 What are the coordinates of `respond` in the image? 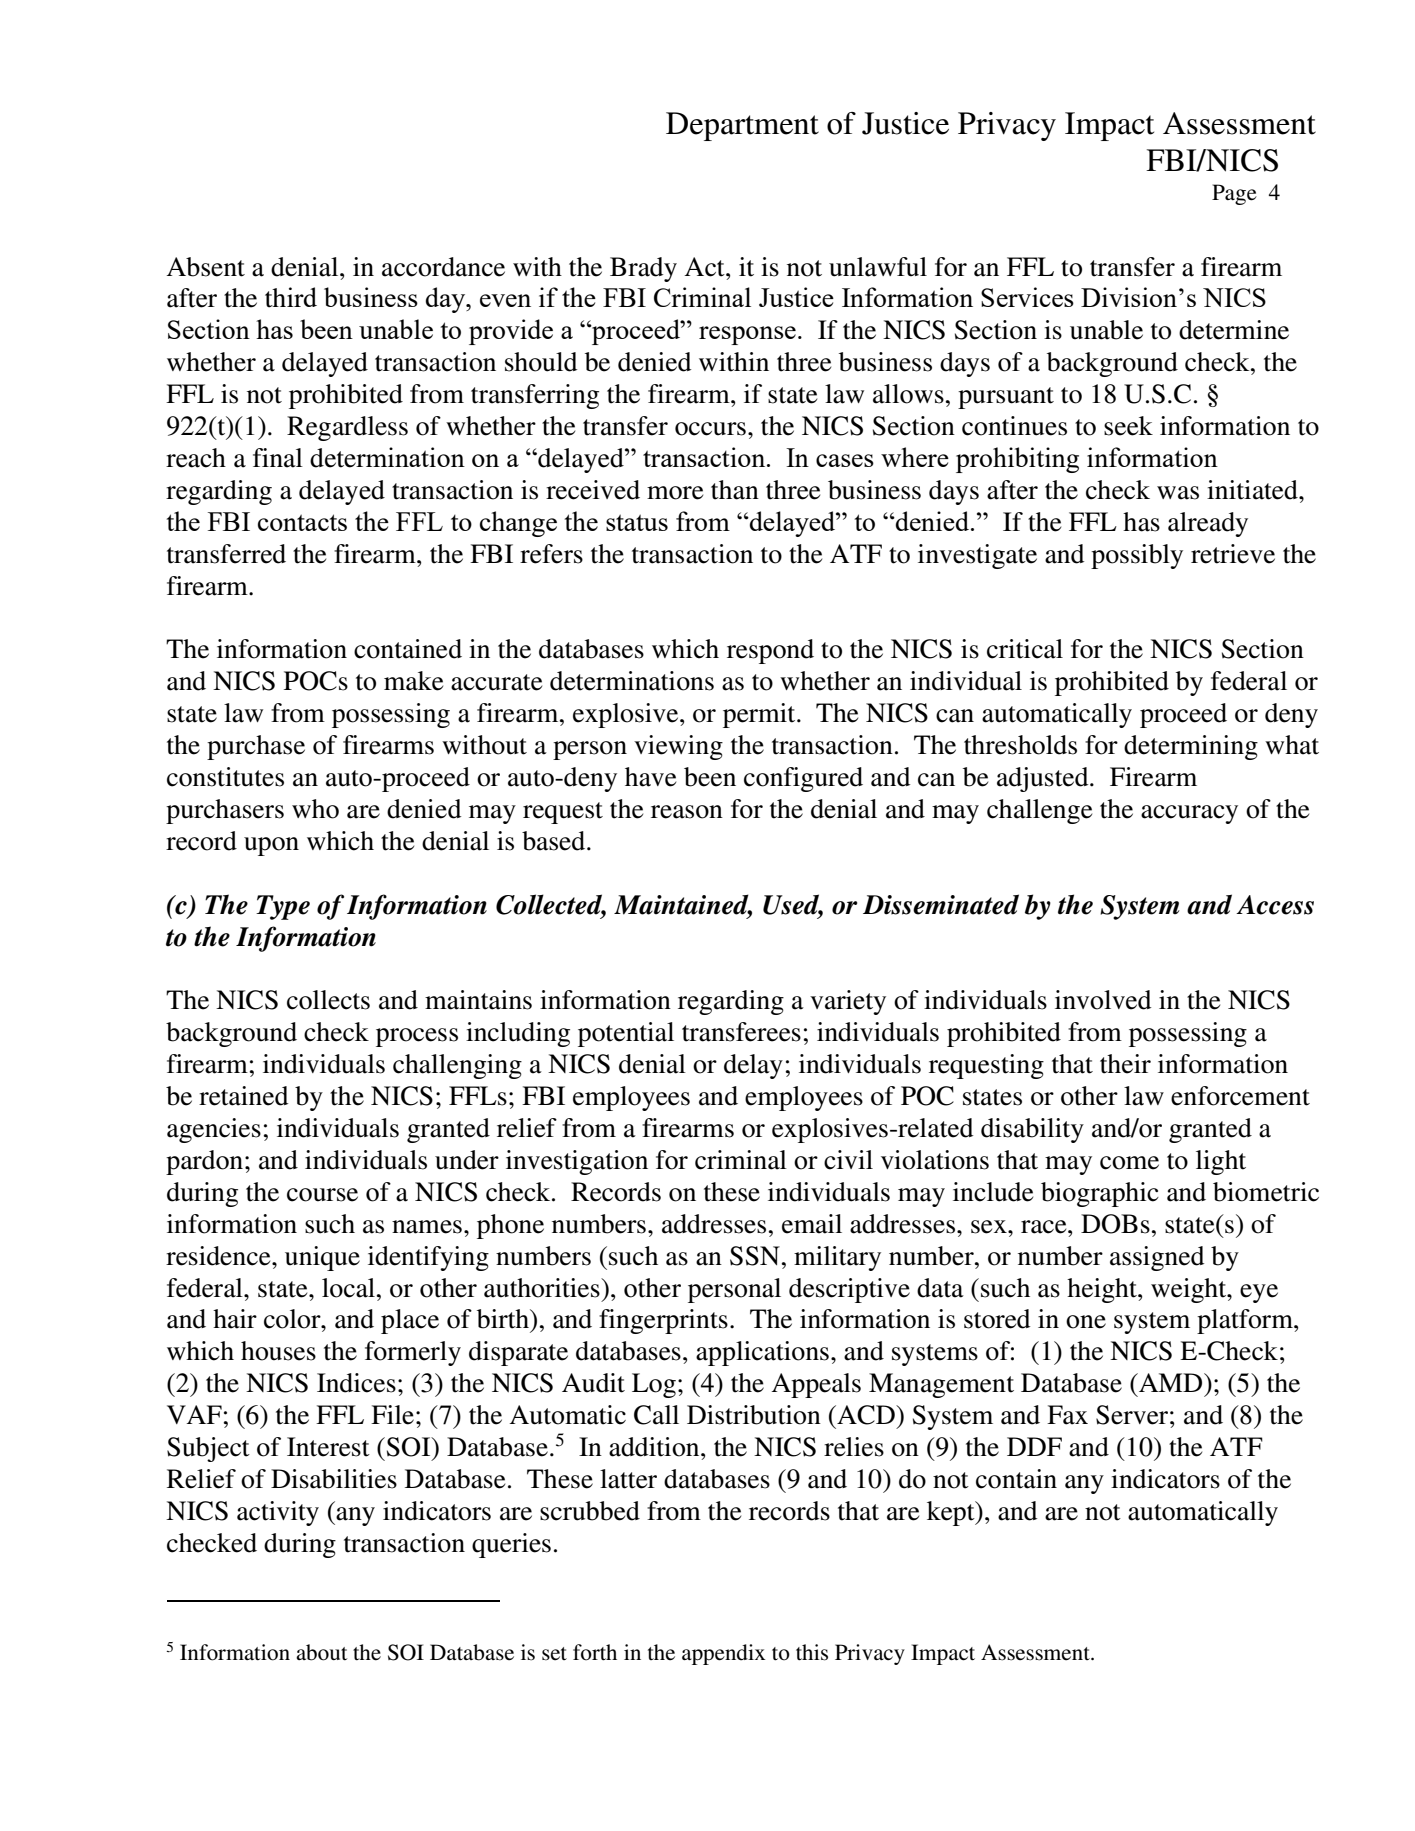 It's located at (770, 651).
